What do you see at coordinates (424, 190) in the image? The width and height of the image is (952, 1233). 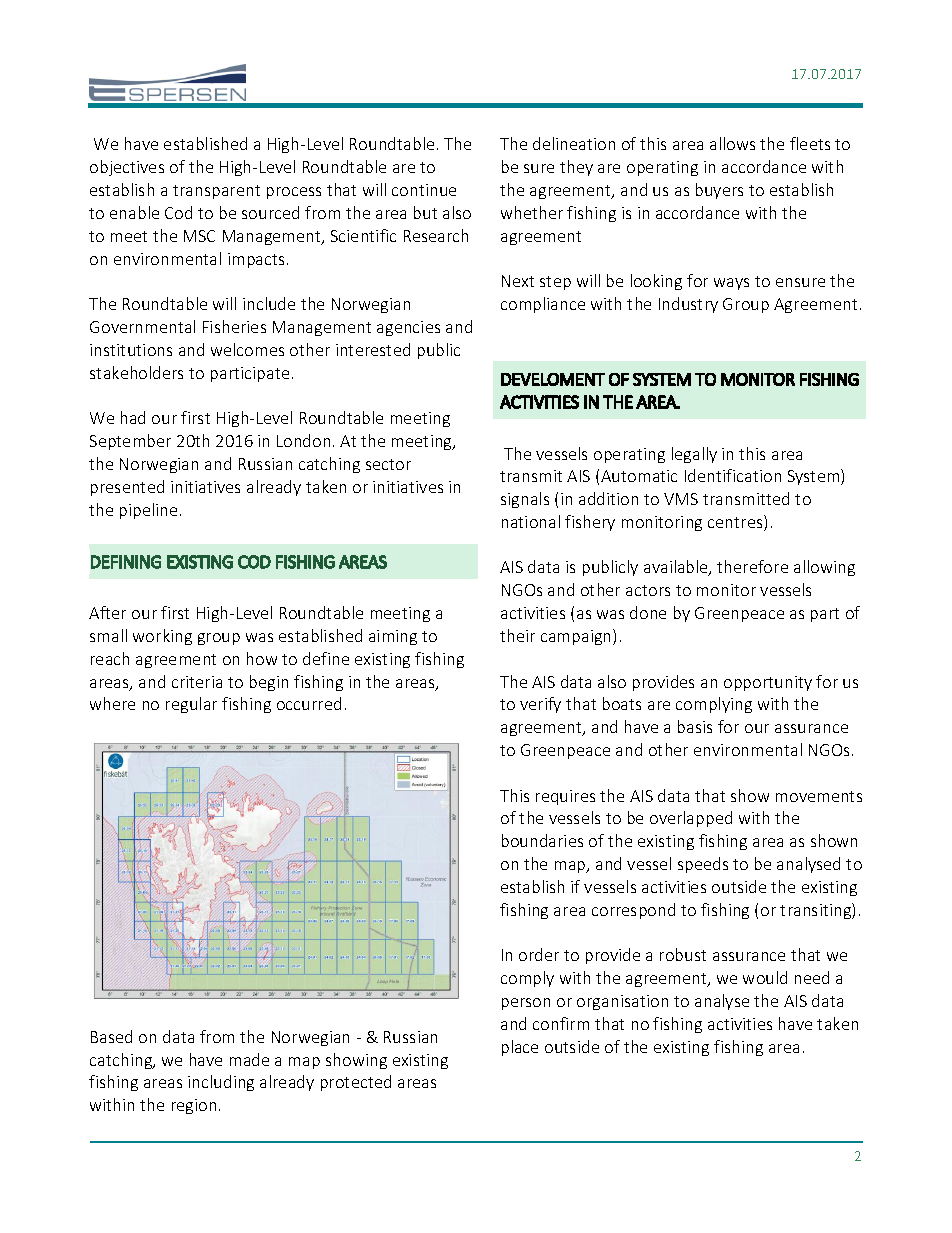 I see `continue` at bounding box center [424, 190].
